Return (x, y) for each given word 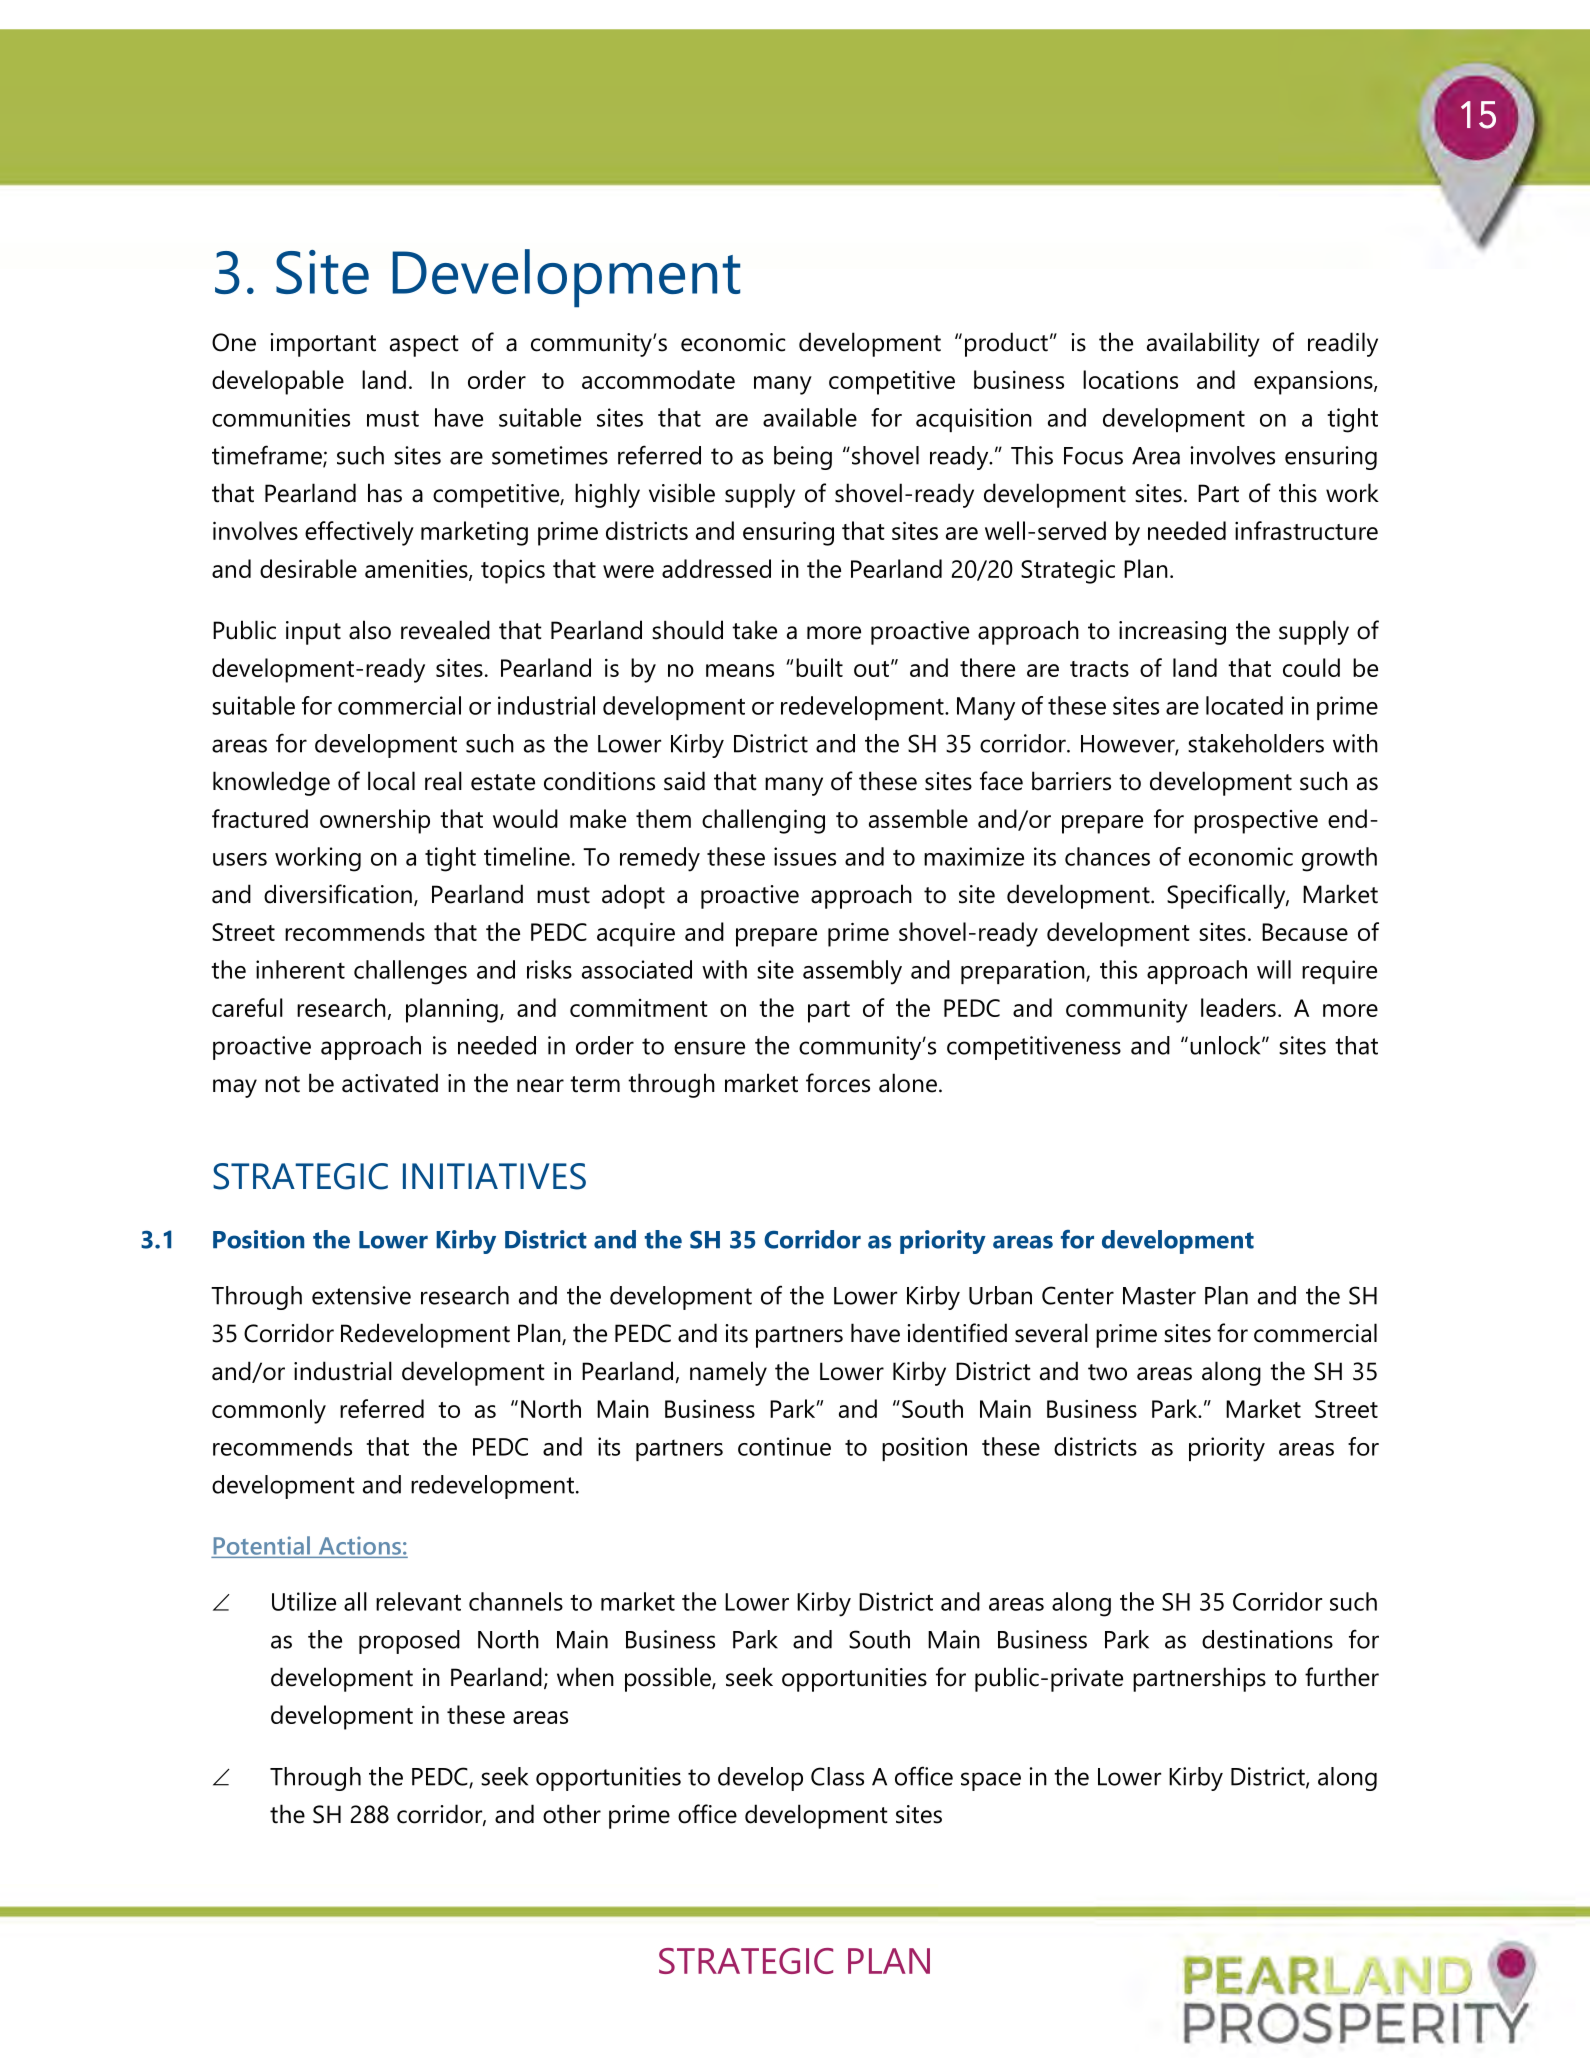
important (323, 345)
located (1244, 705)
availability (1203, 344)
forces (838, 1083)
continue (784, 1446)
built (819, 667)
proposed (409, 1642)
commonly (269, 1411)
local (391, 781)
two (1107, 1372)
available (810, 417)
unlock (1226, 1045)
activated (390, 1083)
